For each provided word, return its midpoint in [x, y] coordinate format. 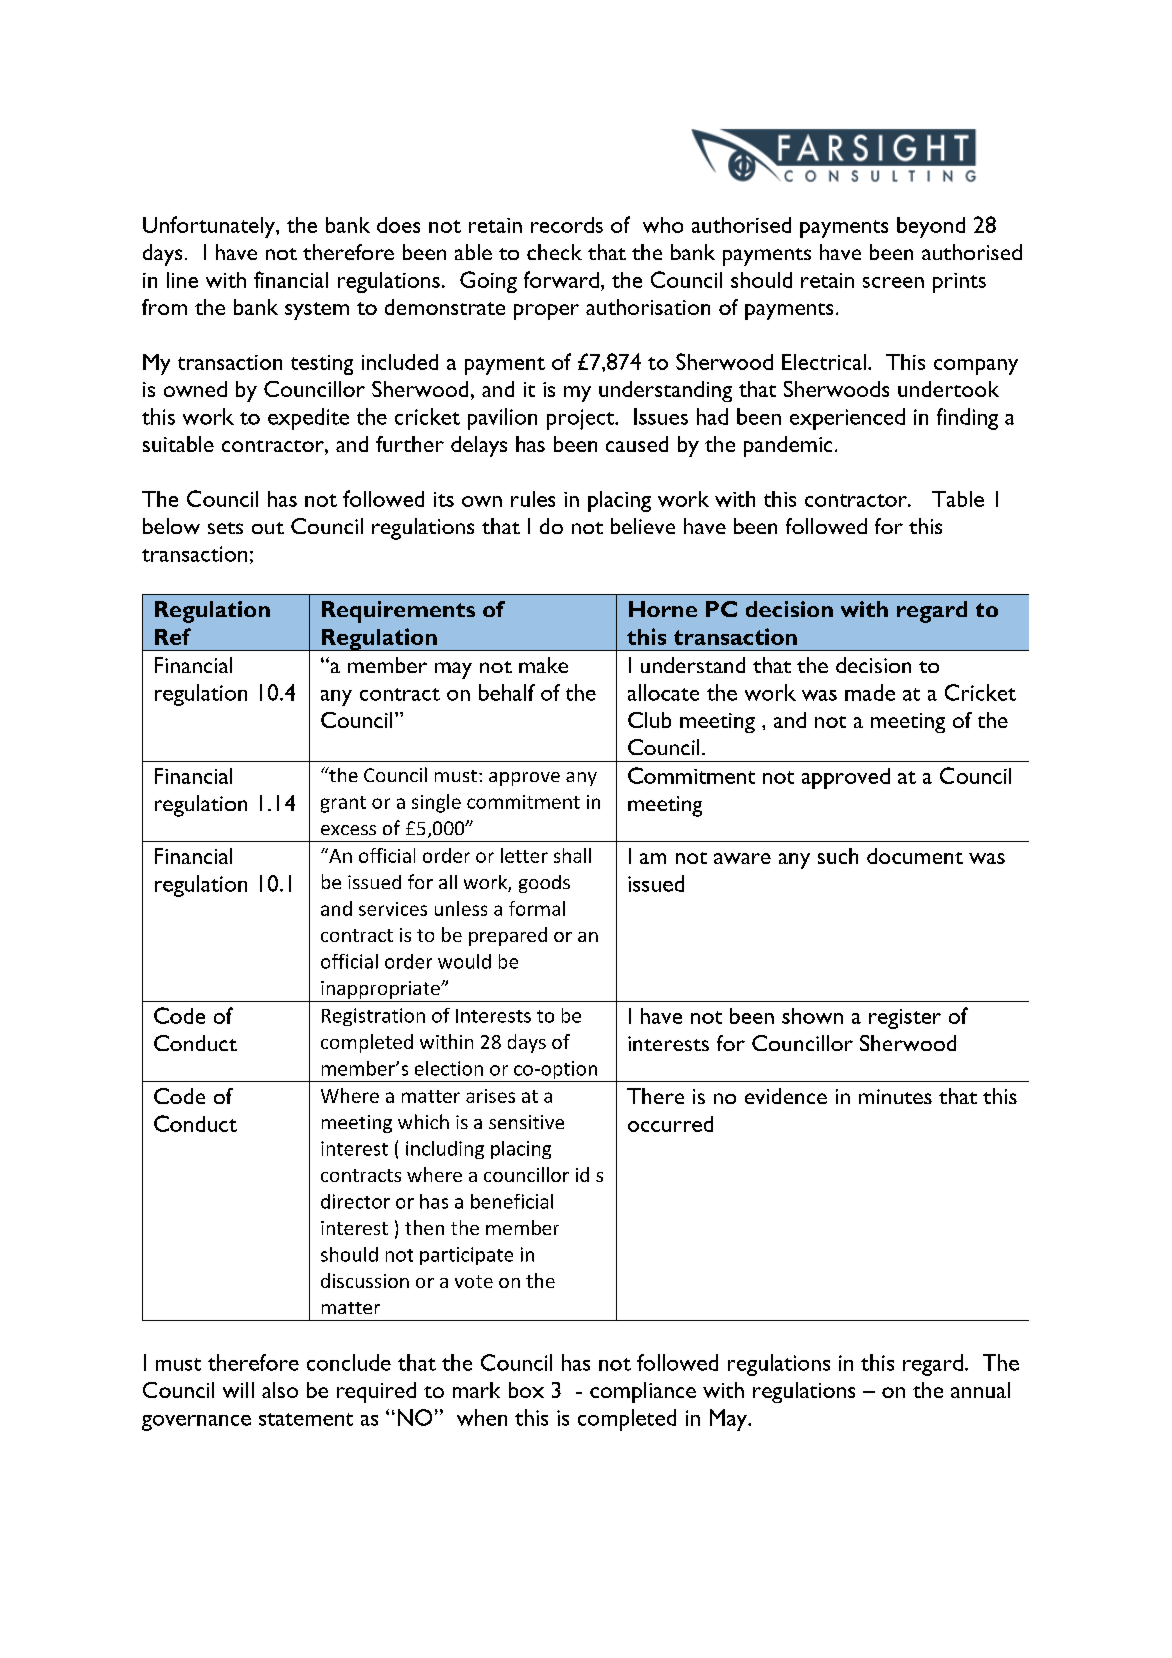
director [355, 1201]
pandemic [788, 446]
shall [572, 855]
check [554, 252]
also [280, 1390]
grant [343, 804]
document [915, 856]
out [268, 528]
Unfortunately [210, 227]
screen [893, 282]
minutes [895, 1096]
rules [533, 499]
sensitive [526, 1122]
